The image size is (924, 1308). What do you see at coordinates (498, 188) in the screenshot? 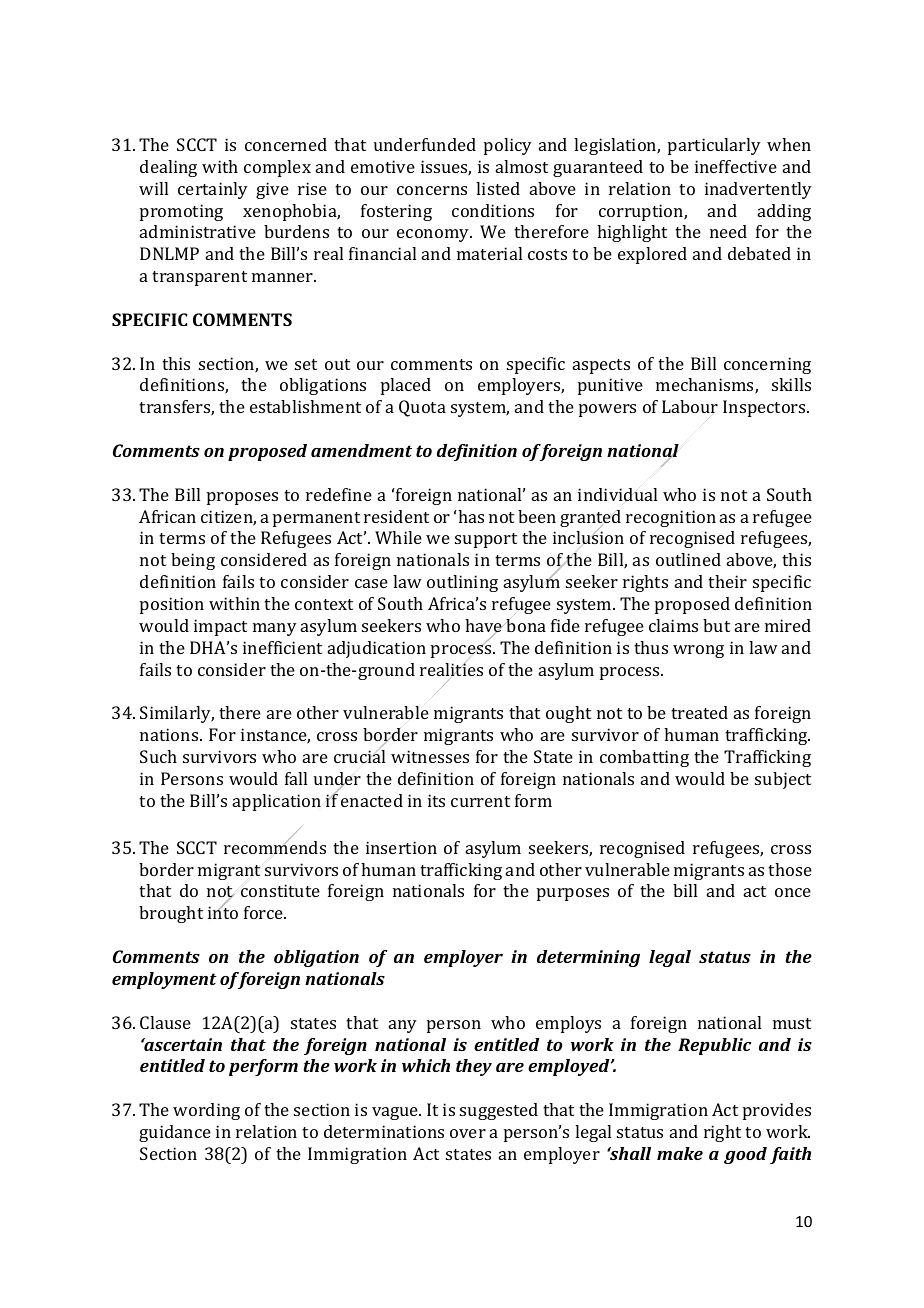
I see `listed` at bounding box center [498, 188].
